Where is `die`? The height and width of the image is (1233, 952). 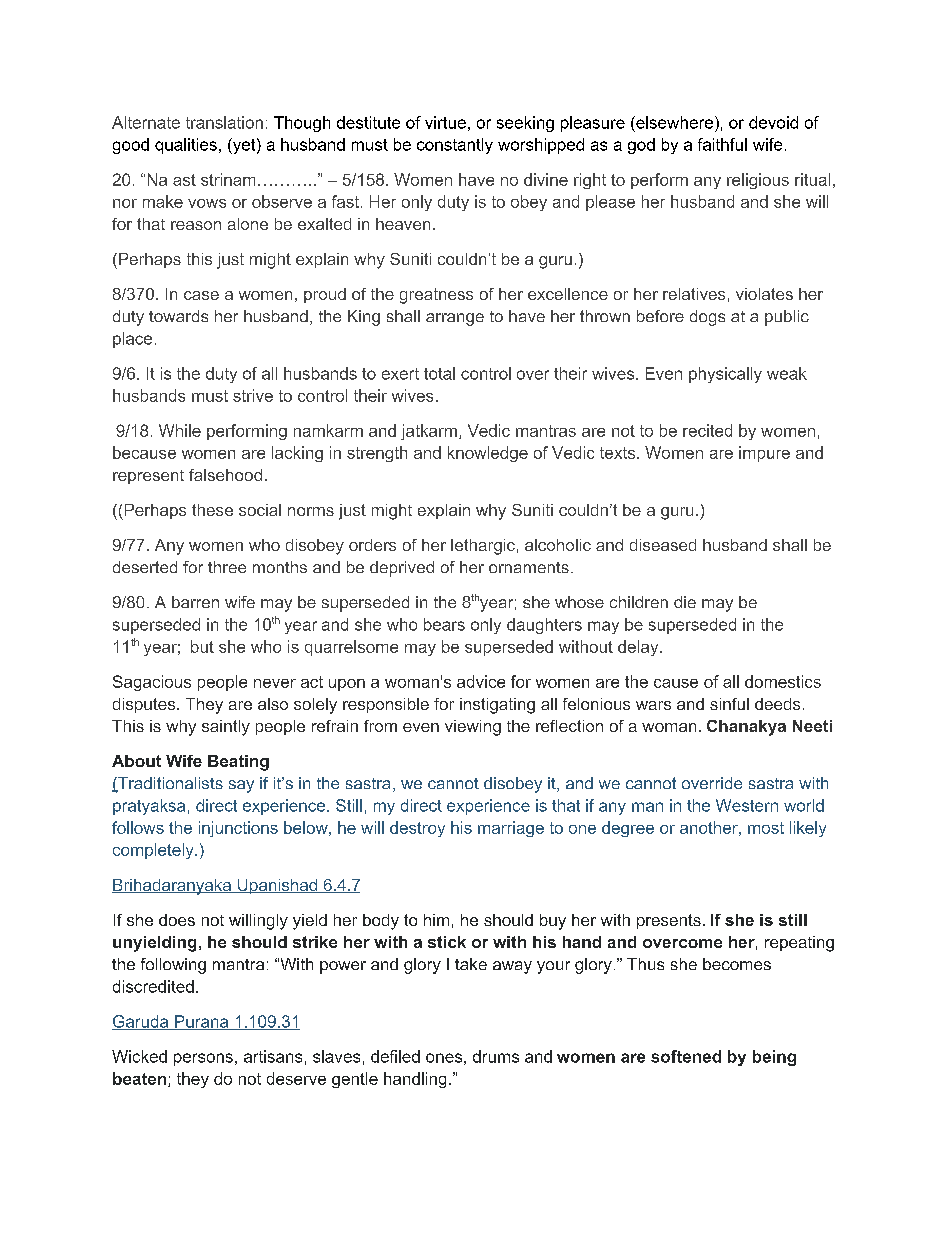
die is located at coordinates (685, 602).
